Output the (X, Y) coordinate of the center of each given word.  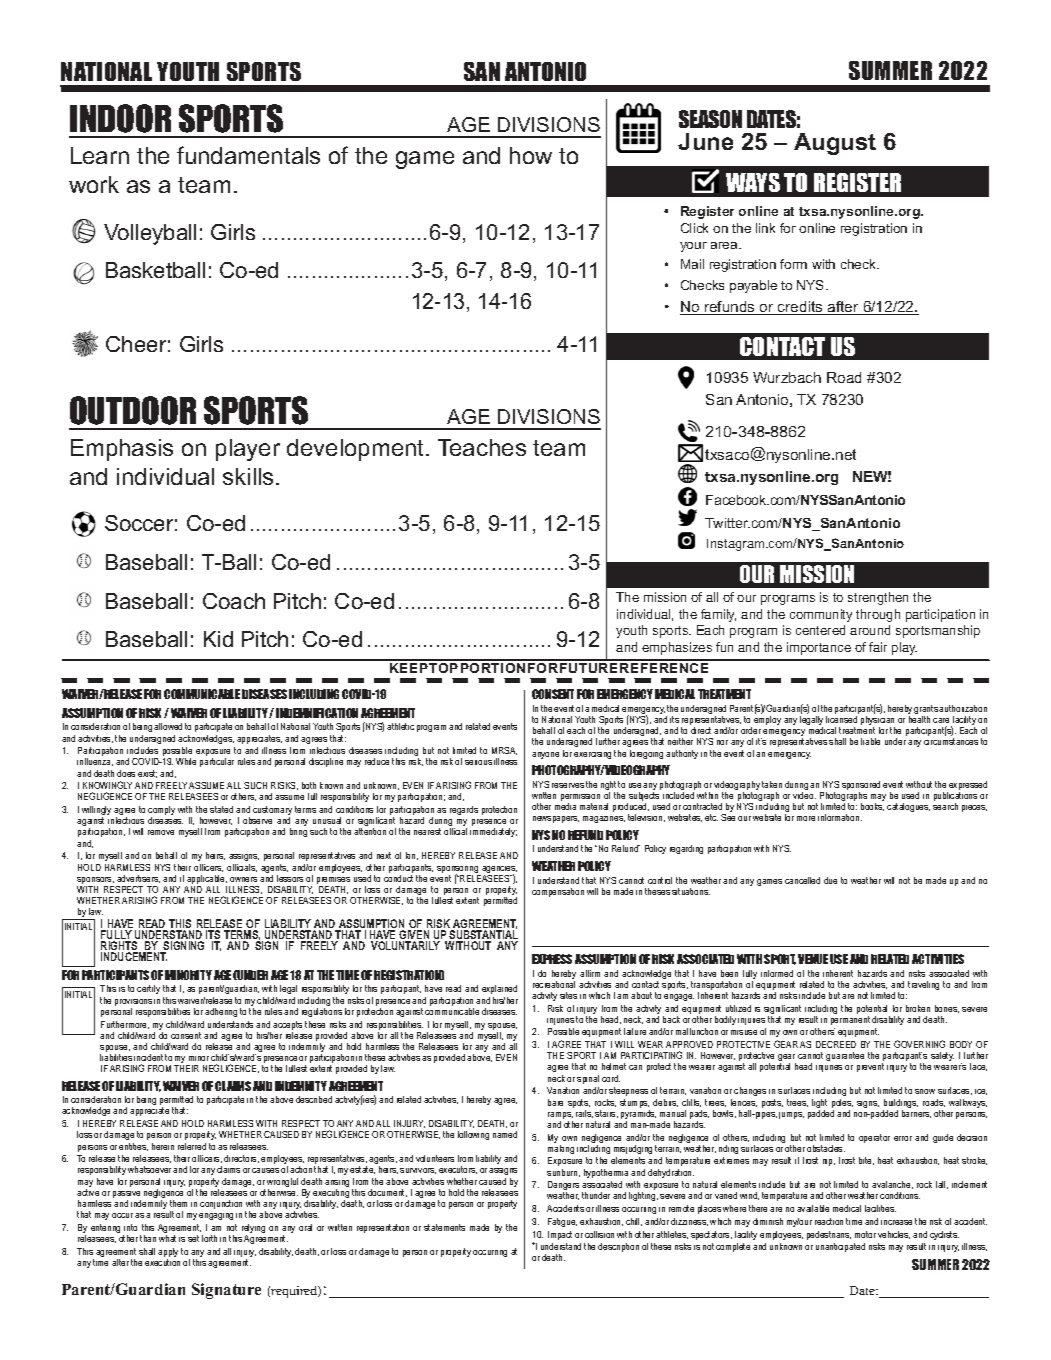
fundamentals (248, 155)
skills (248, 476)
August (835, 144)
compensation (558, 892)
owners (243, 879)
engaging (216, 1216)
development (357, 450)
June (705, 141)
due (830, 880)
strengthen (878, 598)
